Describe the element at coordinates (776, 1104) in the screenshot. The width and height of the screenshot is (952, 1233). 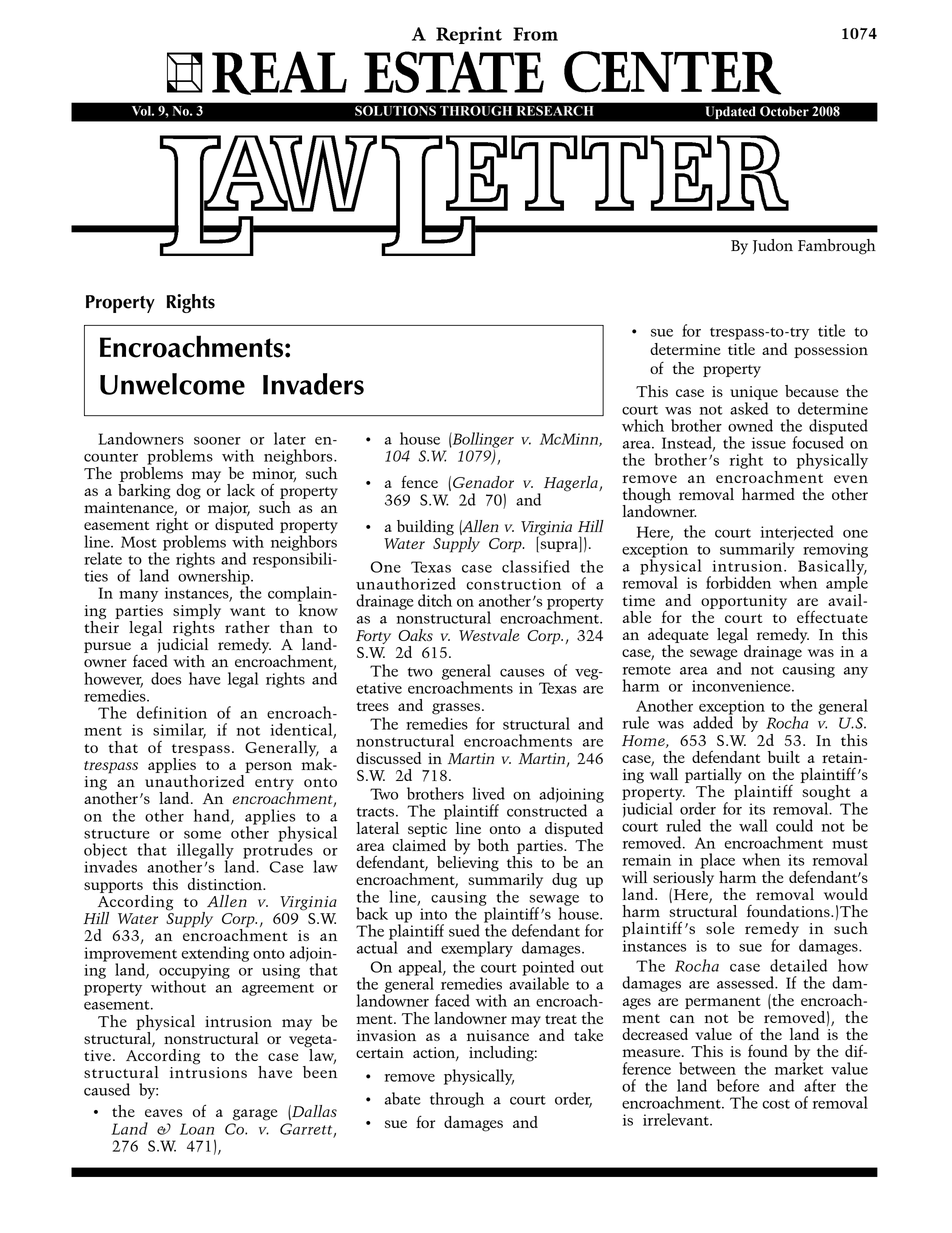
I see `cost` at that location.
